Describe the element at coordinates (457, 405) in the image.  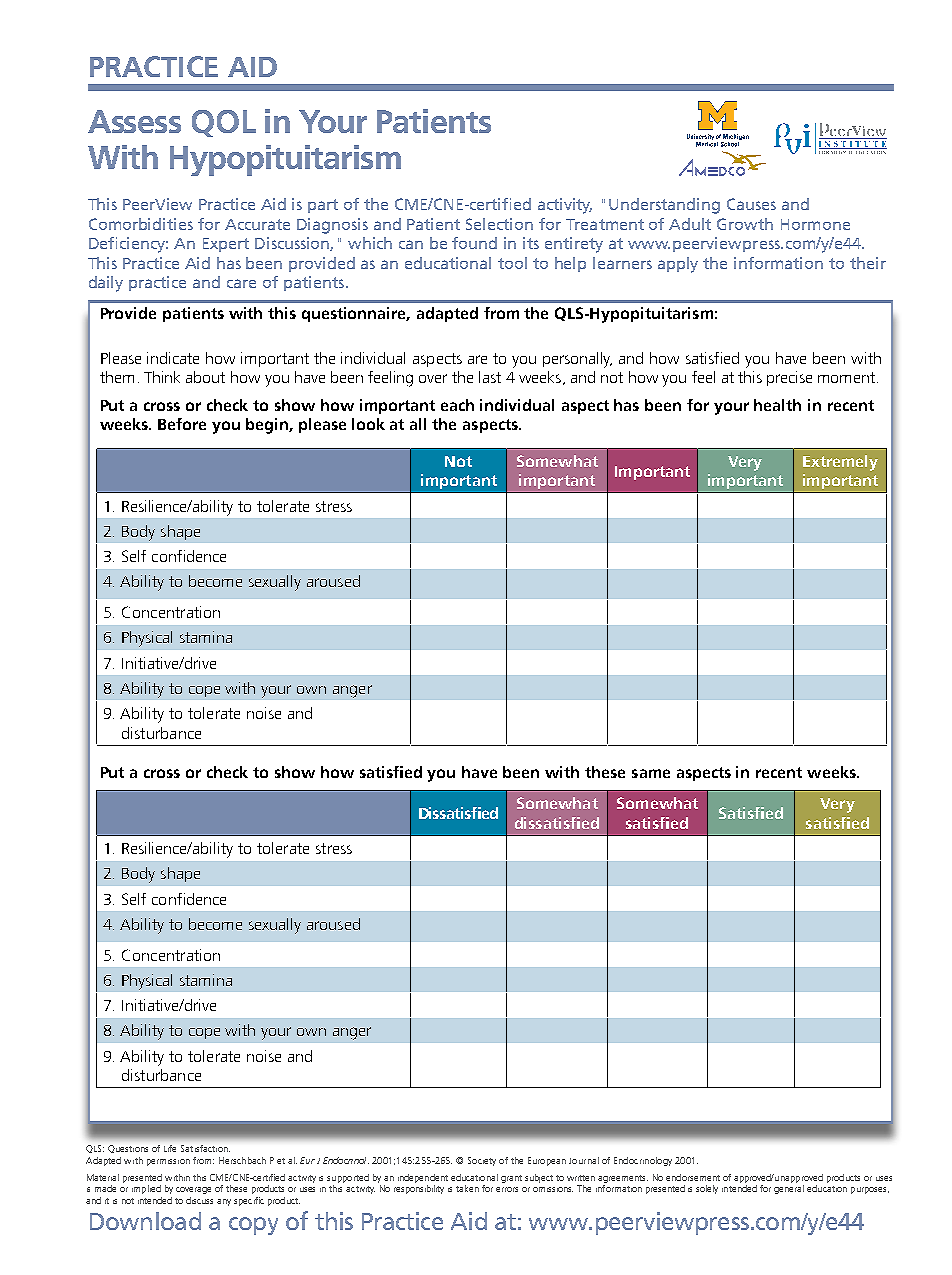
I see `each` at that location.
